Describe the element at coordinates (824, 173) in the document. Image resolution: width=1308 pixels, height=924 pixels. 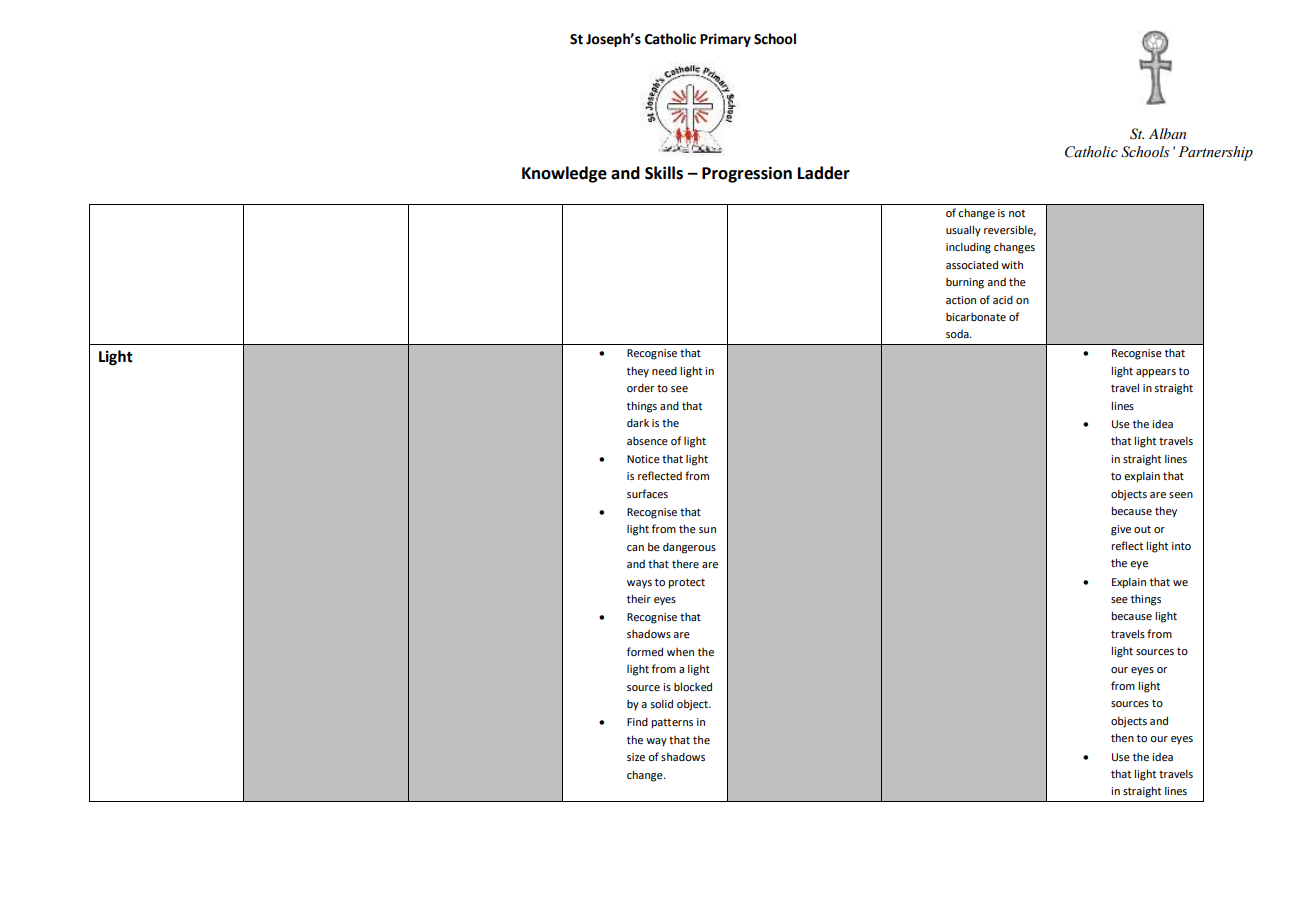
I see `Ladder` at that location.
